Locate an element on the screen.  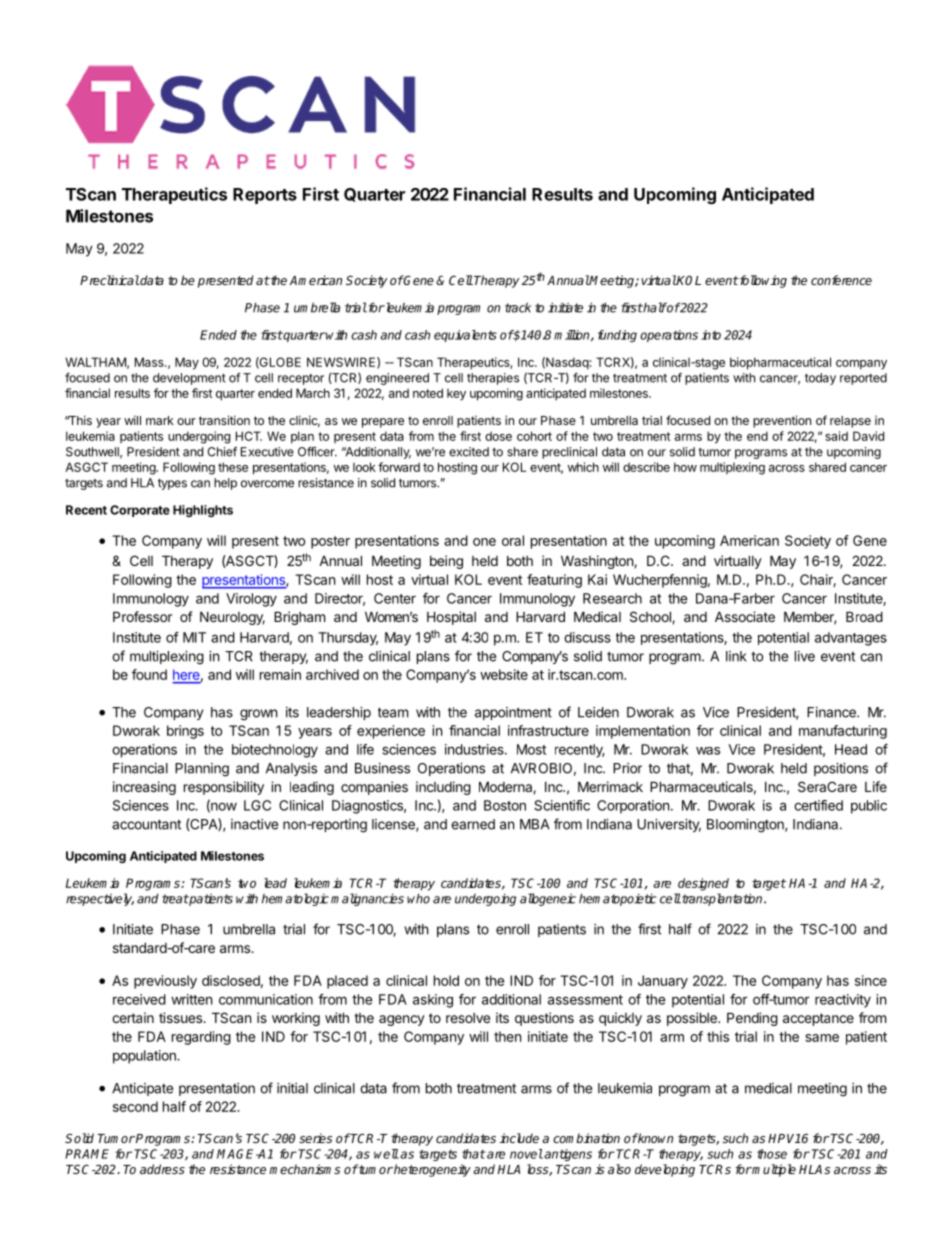
earned is located at coordinates (473, 824).
